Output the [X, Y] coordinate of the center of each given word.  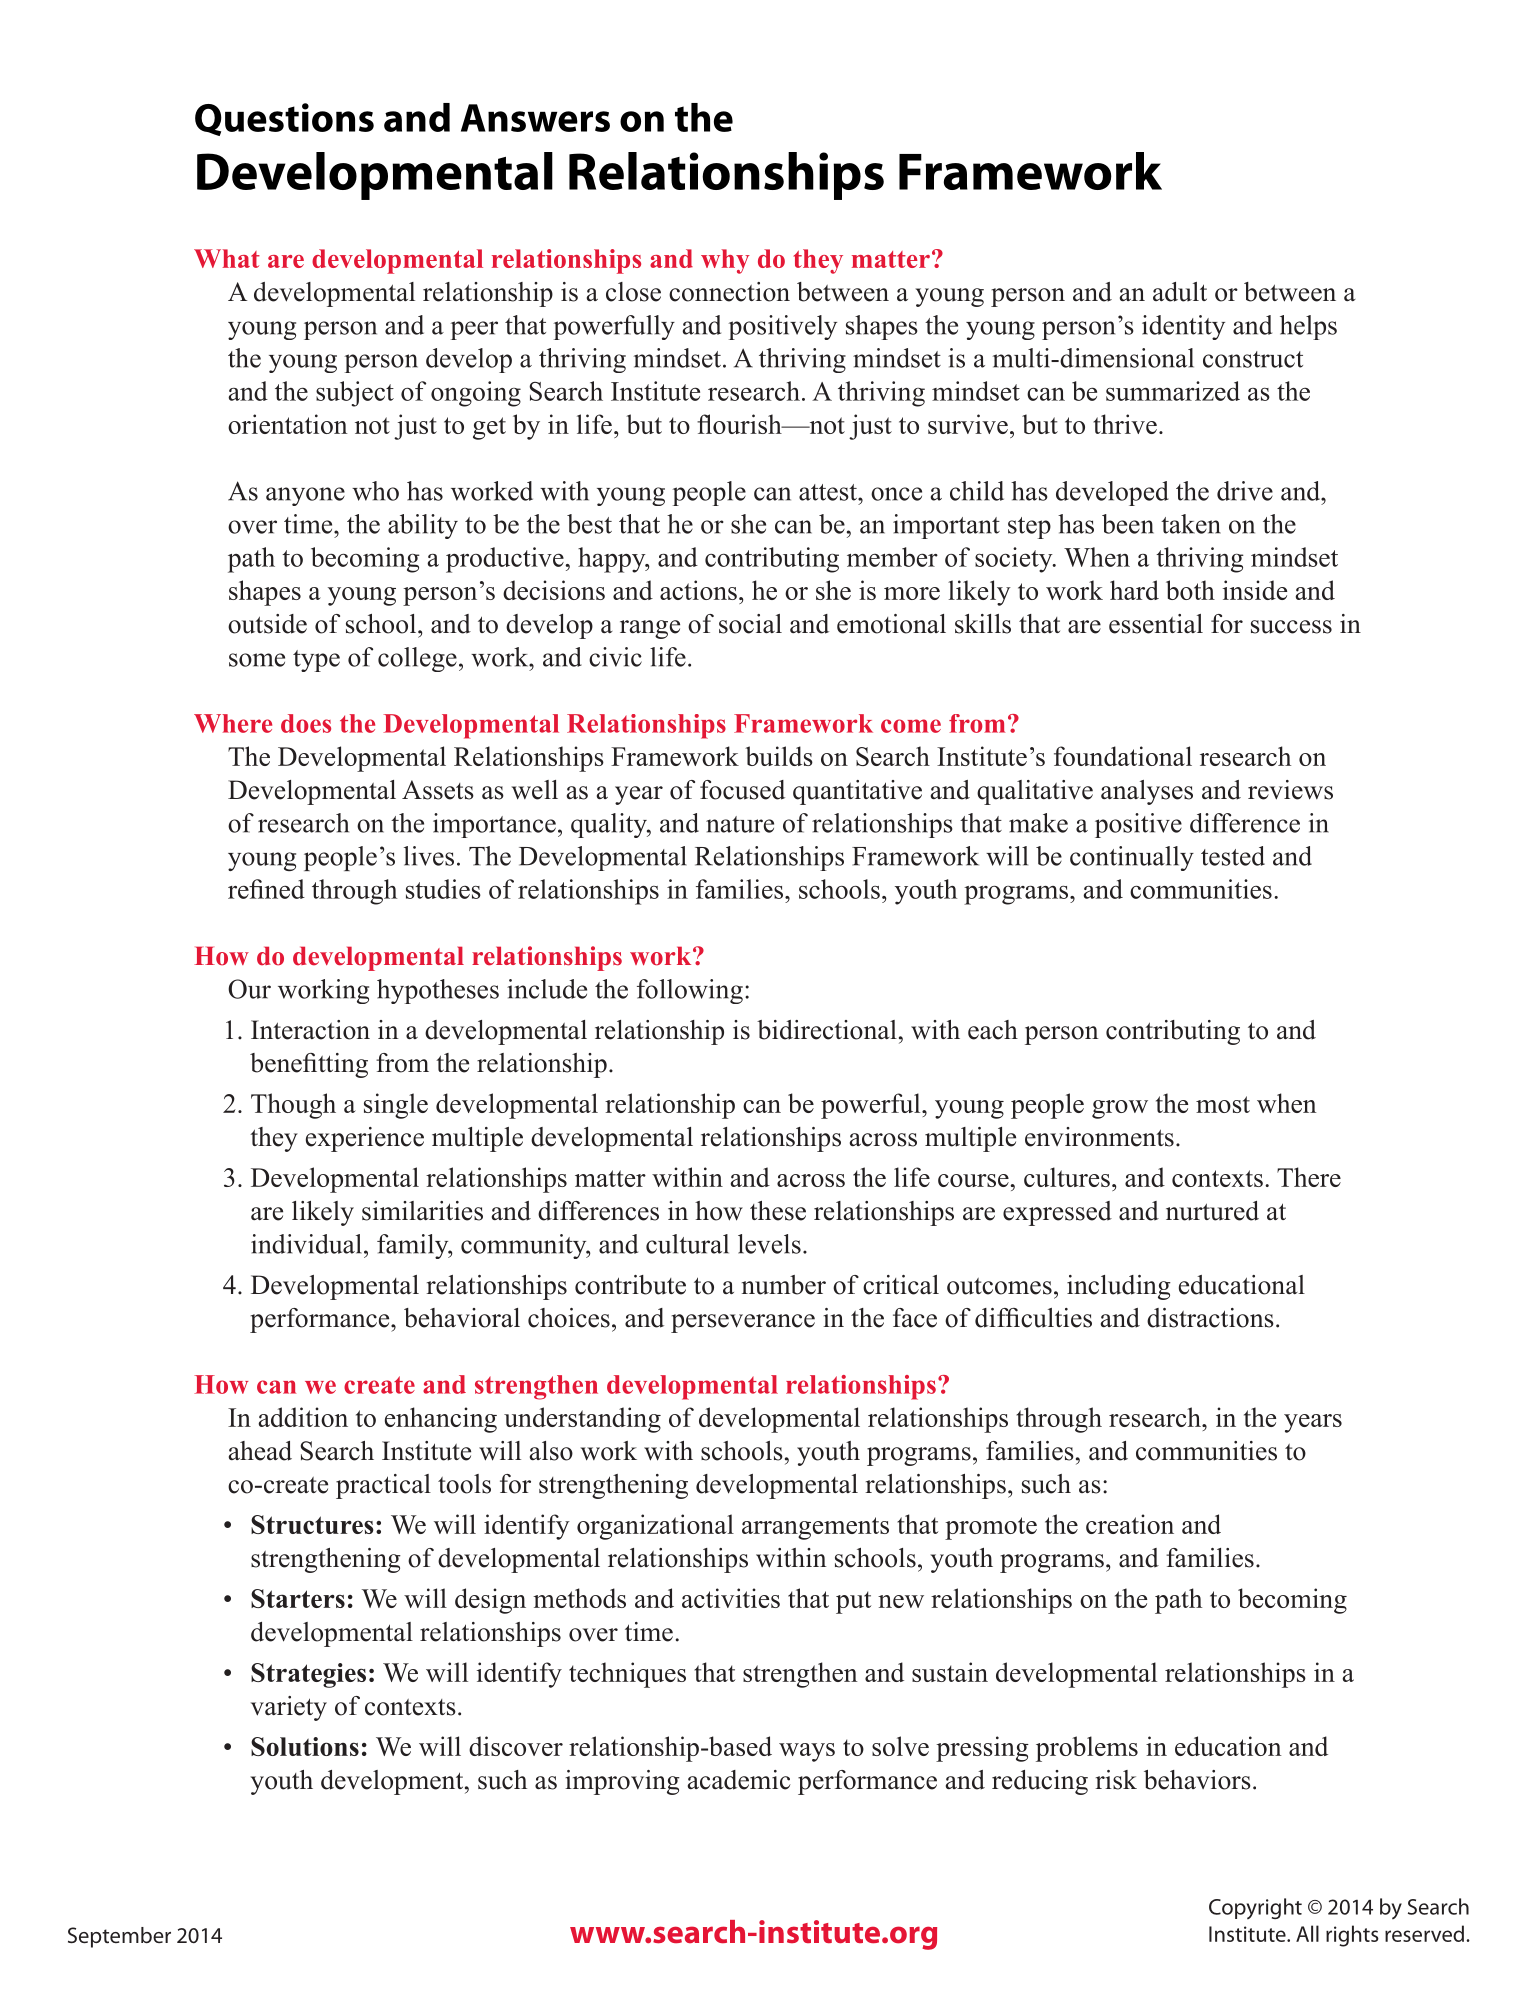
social [750, 624]
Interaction [310, 1030]
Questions [284, 119]
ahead [260, 1451]
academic [739, 1780]
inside [1255, 590]
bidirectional [827, 1030]
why [725, 261]
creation [1130, 1524]
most [1223, 1104]
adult [1180, 292]
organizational [655, 1527]
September [119, 1937]
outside [267, 624]
